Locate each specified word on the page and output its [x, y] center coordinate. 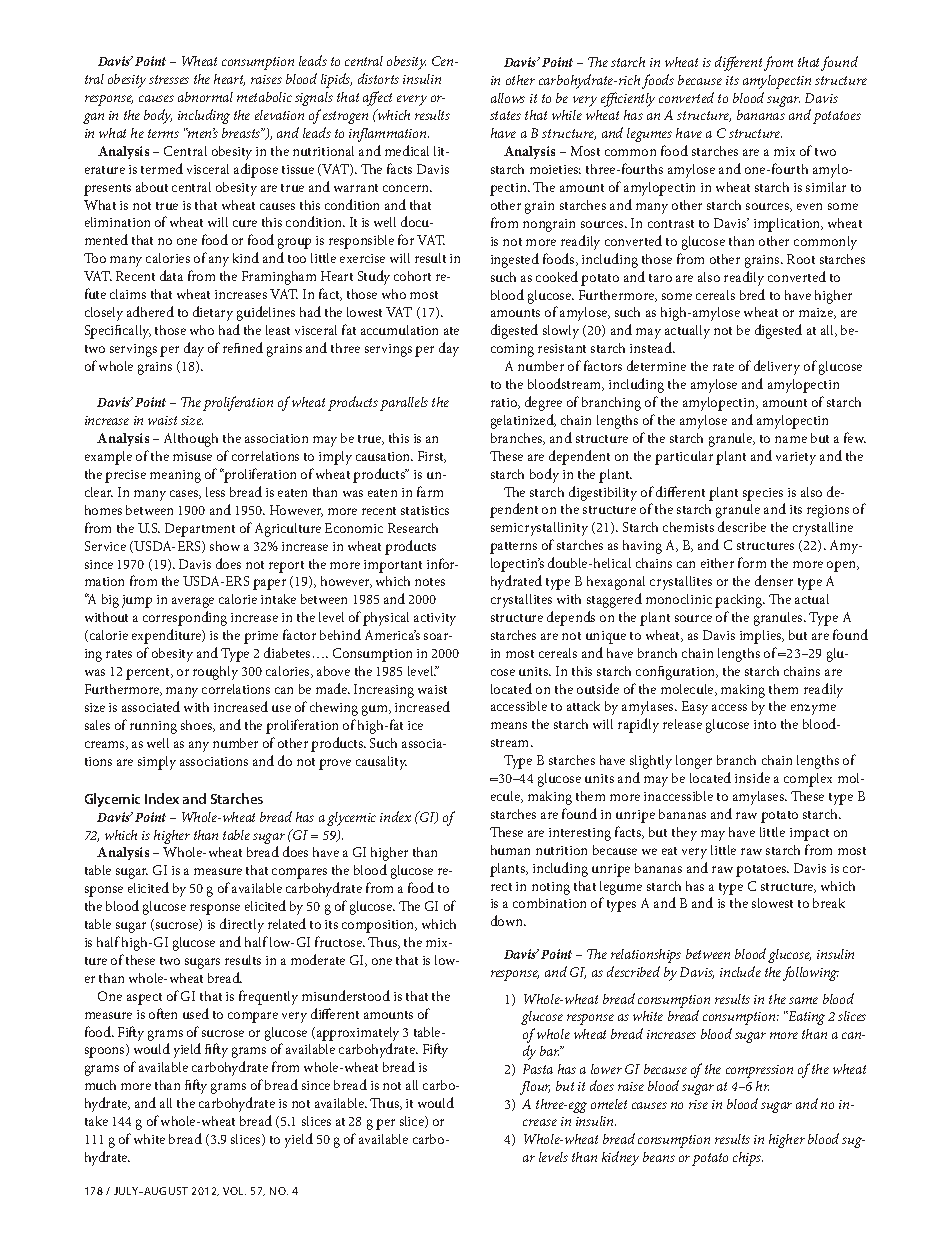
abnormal [205, 97]
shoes [198, 726]
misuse [192, 456]
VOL [234, 1191]
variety [796, 458]
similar [826, 187]
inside [752, 777]
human [510, 850]
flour [535, 1088]
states [505, 115]
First [432, 457]
